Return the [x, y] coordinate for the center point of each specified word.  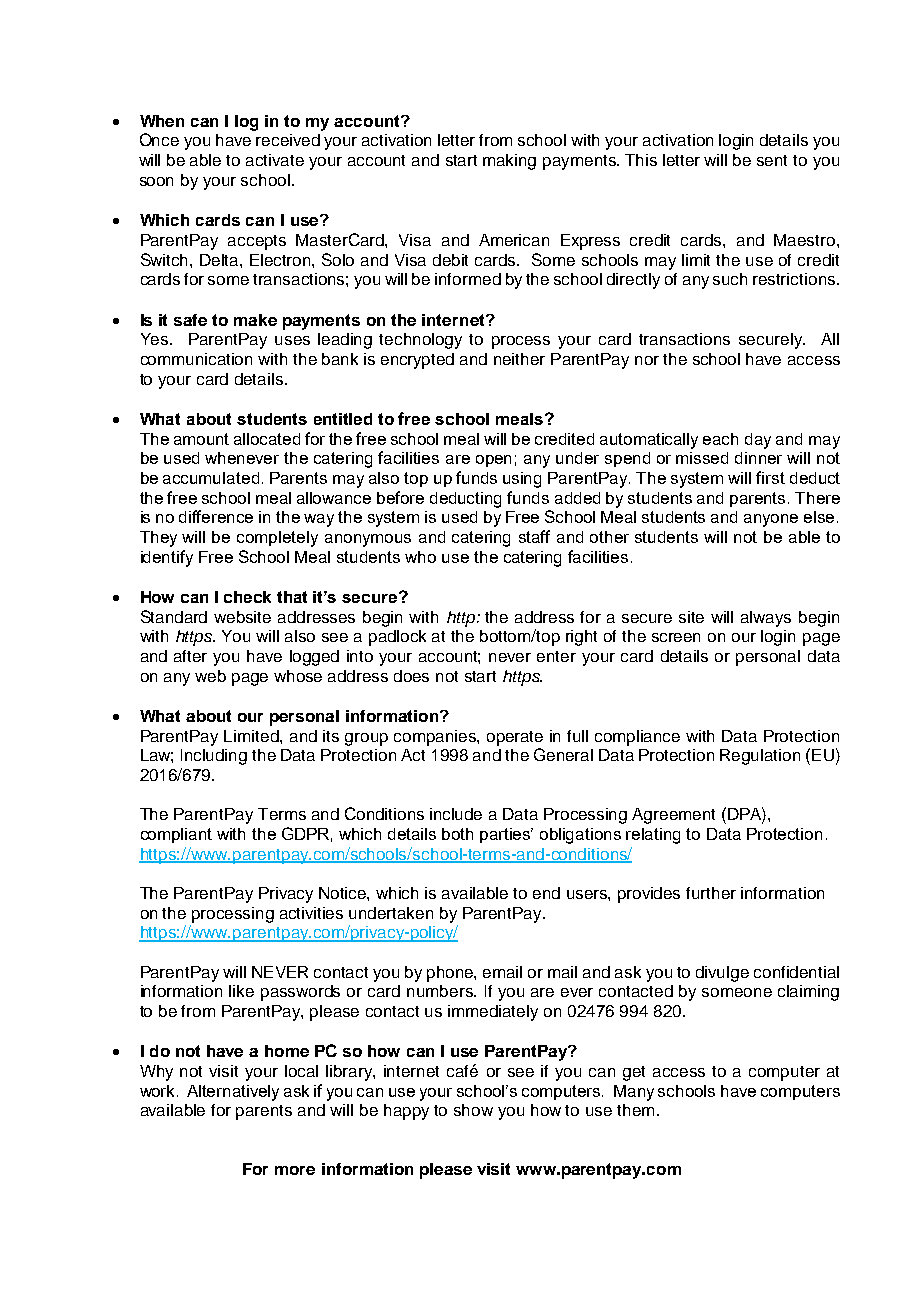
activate [275, 160]
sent [772, 160]
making [509, 162]
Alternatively [233, 1093]
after [190, 656]
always [766, 619]
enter [556, 656]
